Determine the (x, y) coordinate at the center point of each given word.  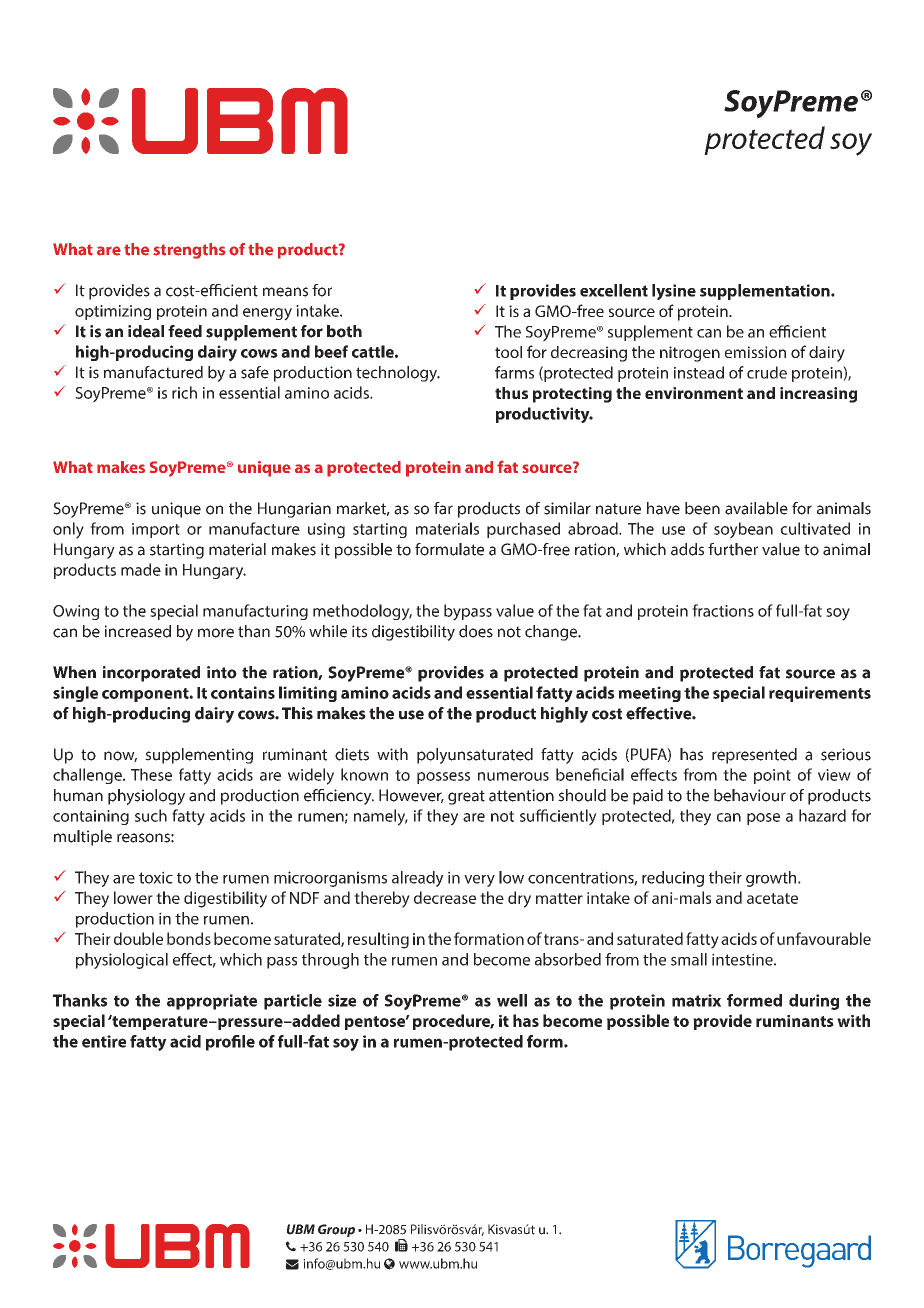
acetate (772, 898)
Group (336, 1230)
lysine (674, 292)
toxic (156, 877)
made (141, 569)
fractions (723, 610)
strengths (189, 251)
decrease (445, 897)
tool (508, 352)
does (476, 631)
